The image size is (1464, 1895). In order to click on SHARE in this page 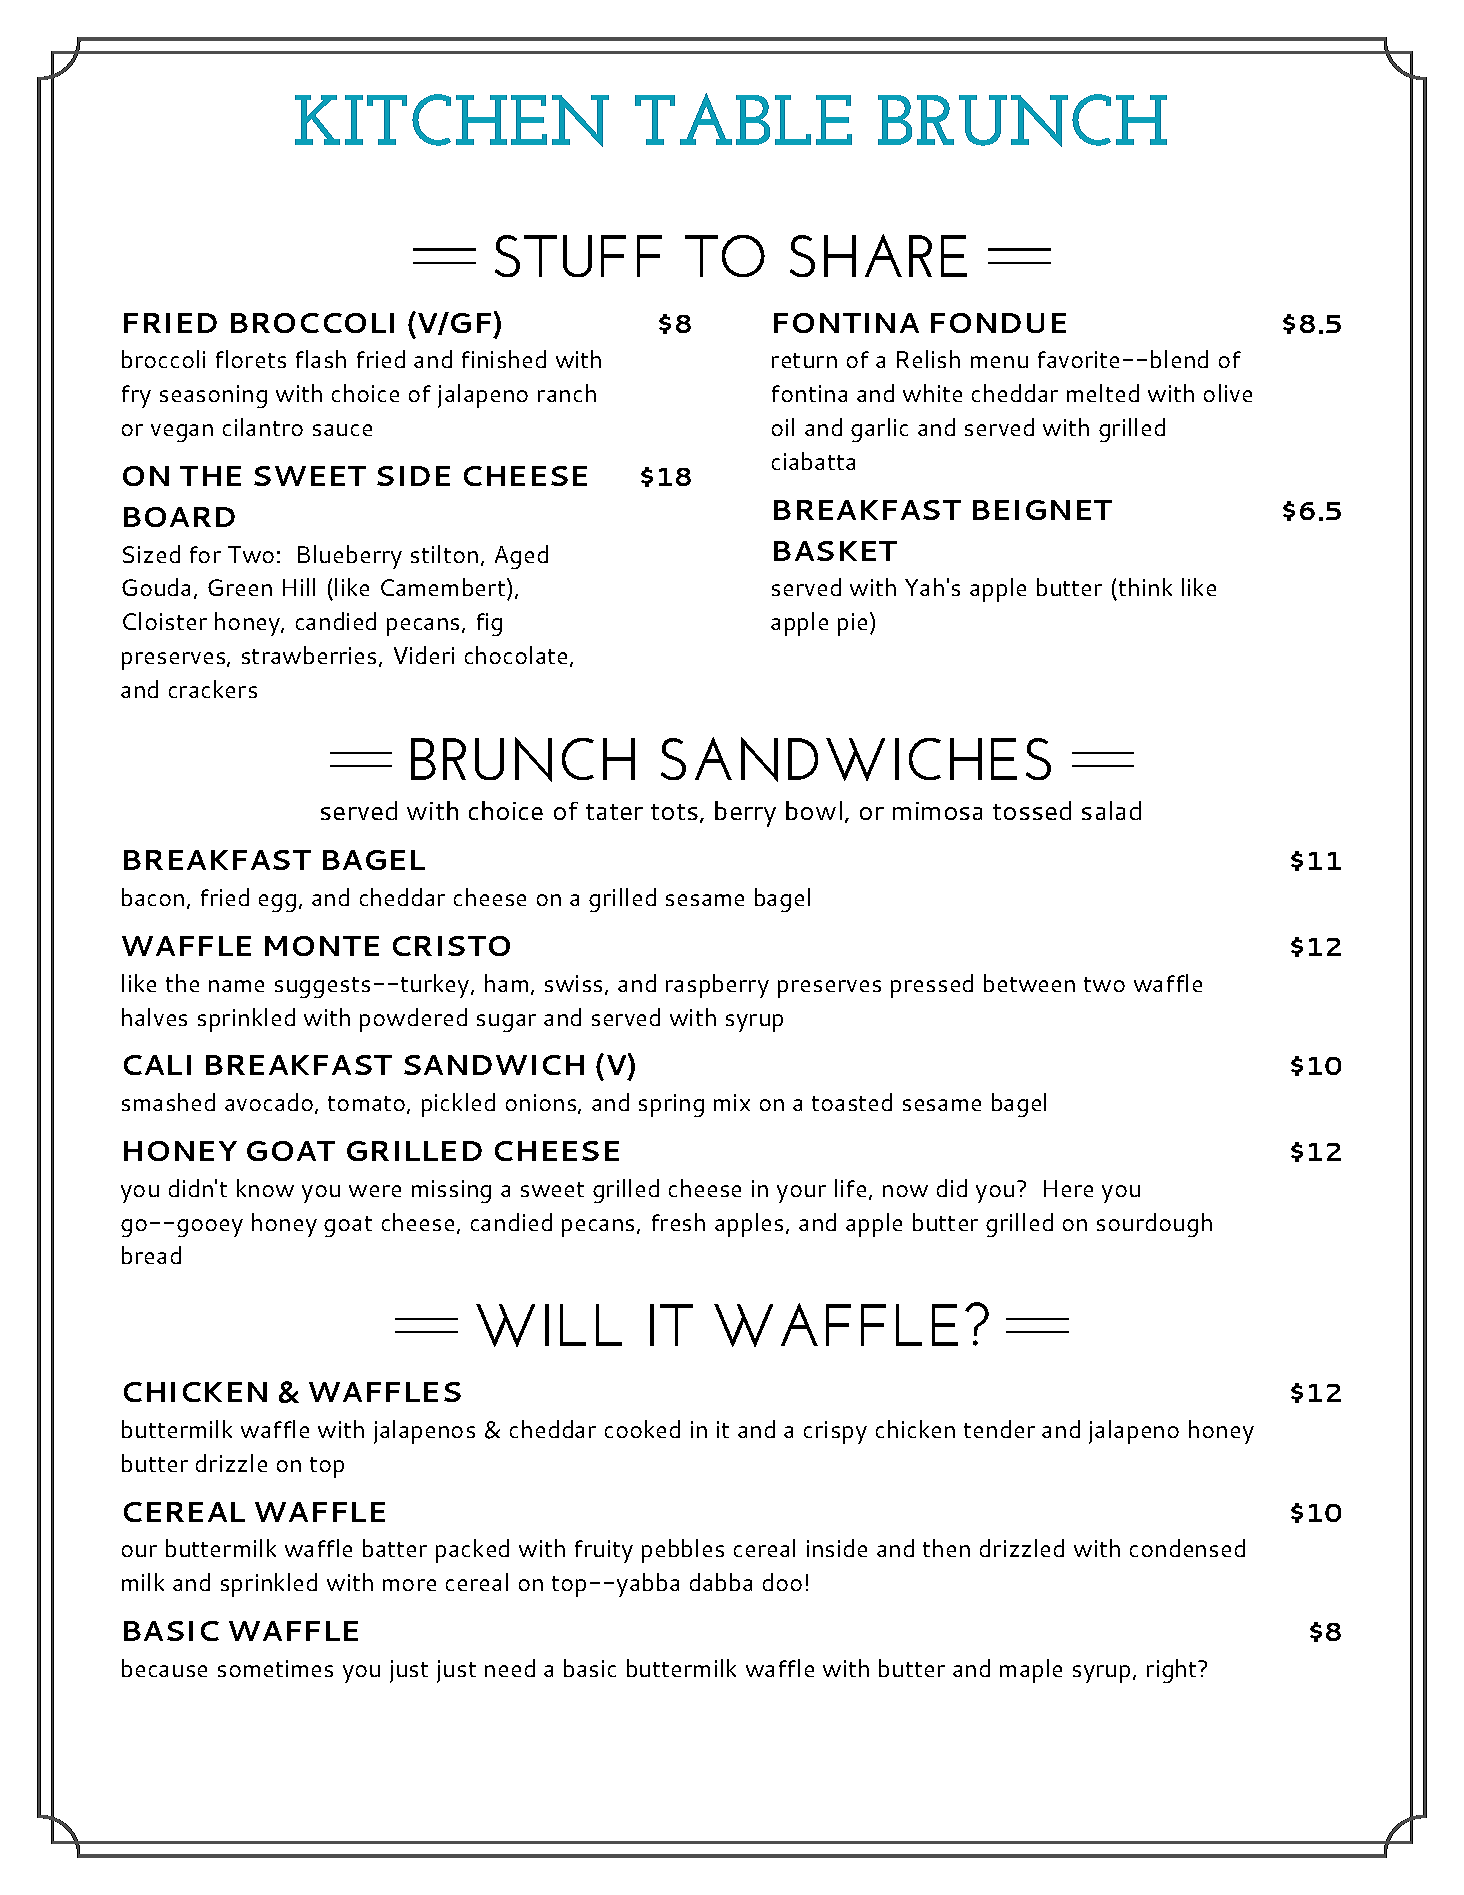, I will do `click(878, 255)`.
